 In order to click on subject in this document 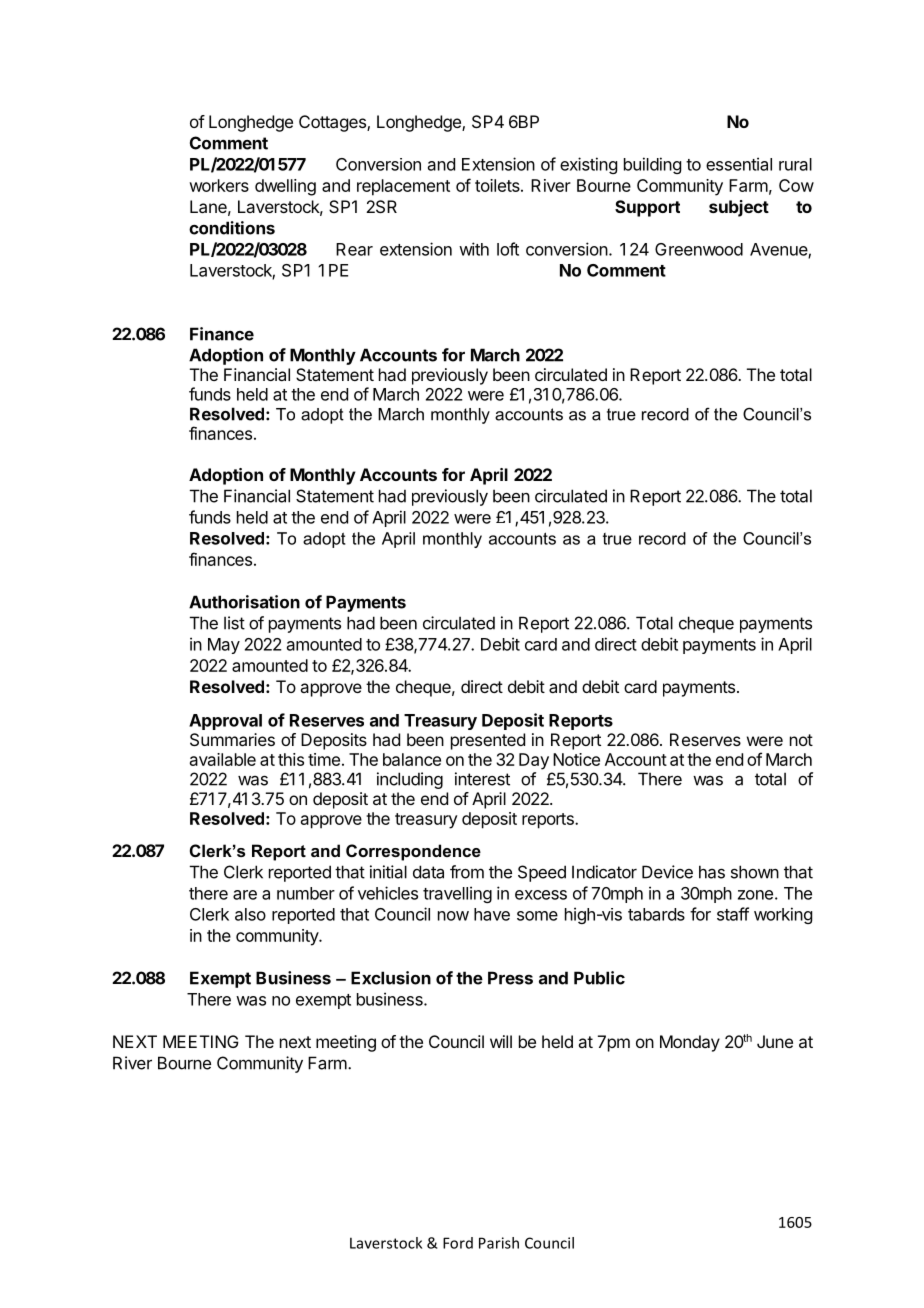, I will do `click(739, 208)`.
